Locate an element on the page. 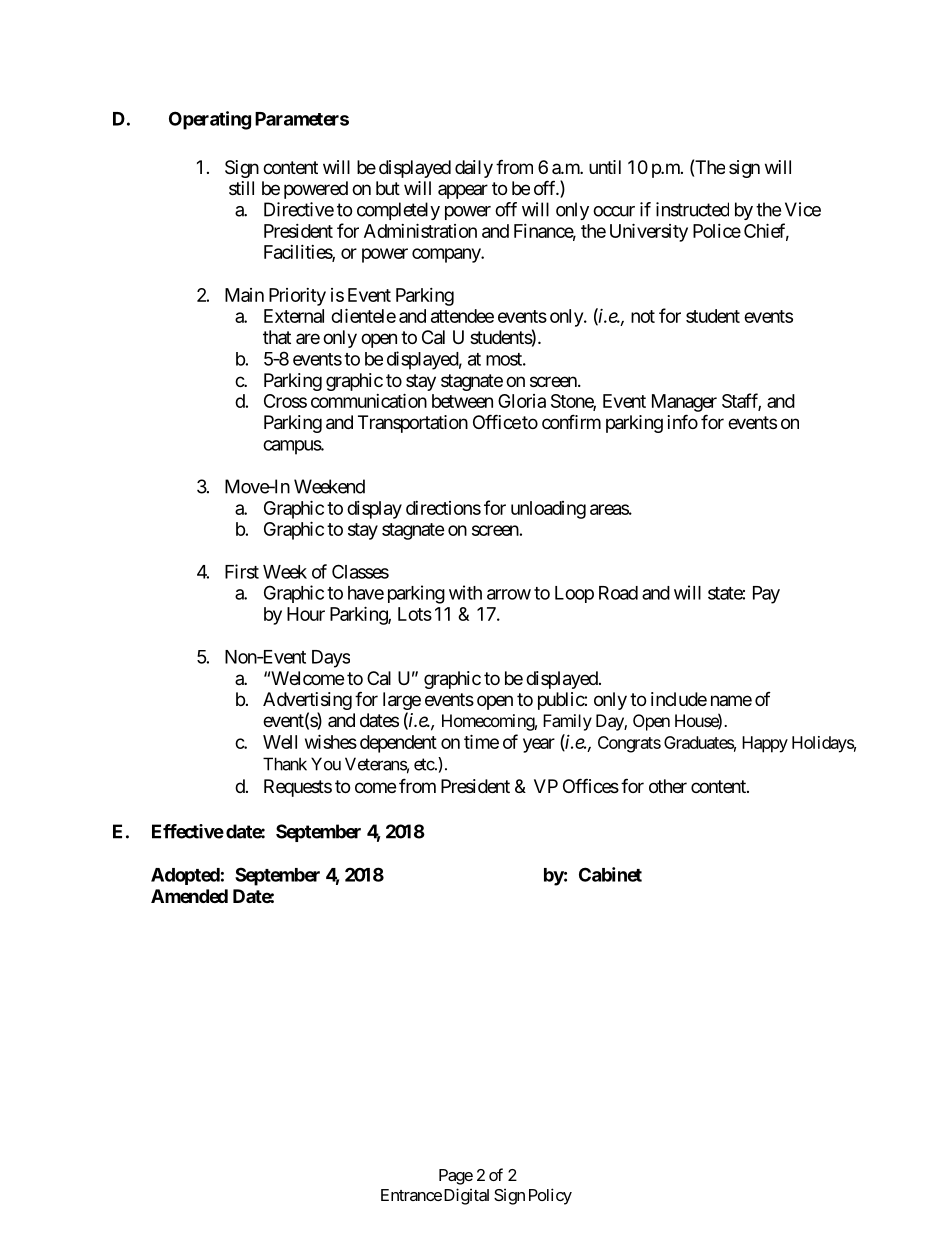 This page has height=1233, width=952. still is located at coordinates (241, 188).
